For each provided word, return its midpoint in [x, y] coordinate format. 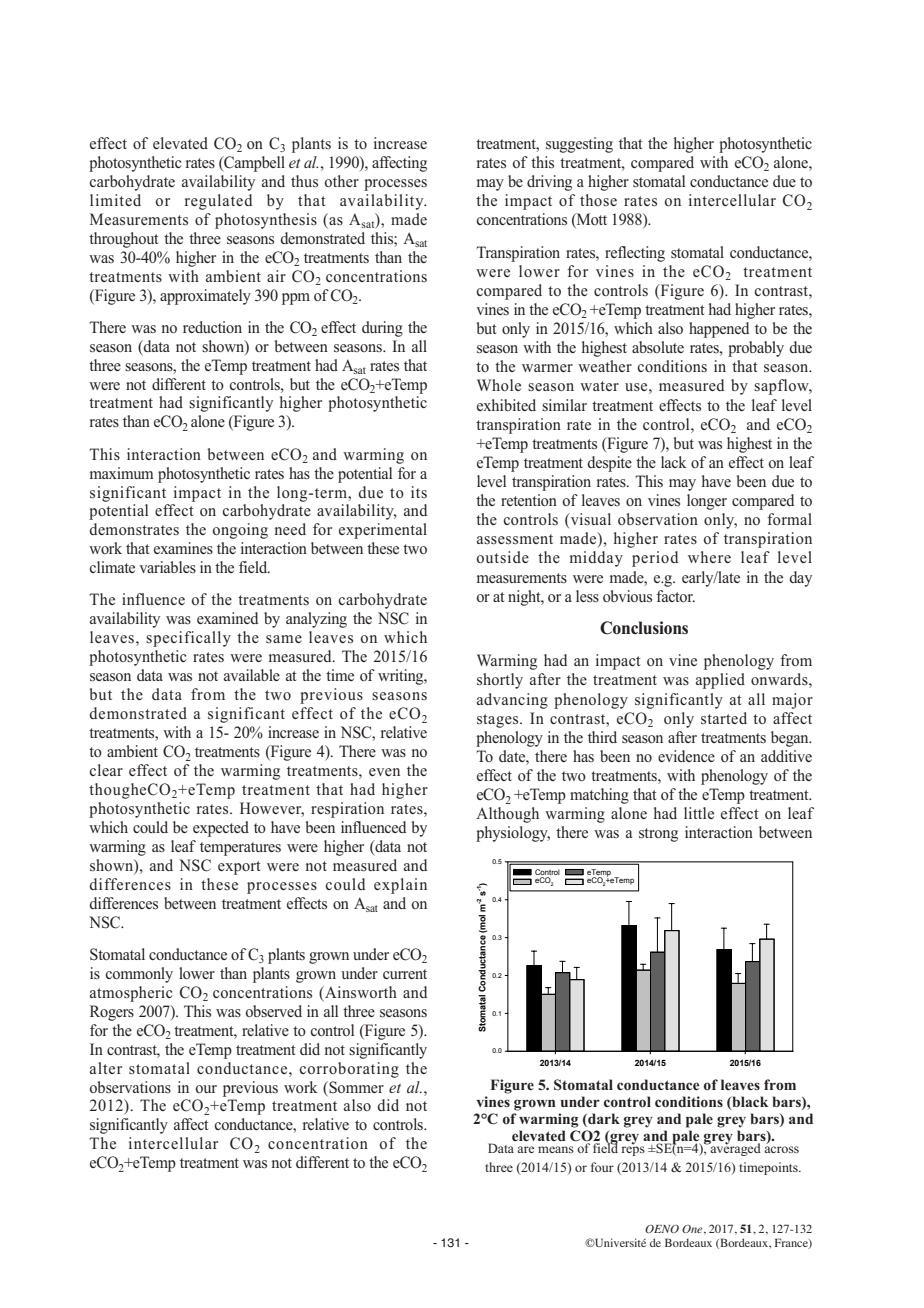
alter [106, 1068]
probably [756, 349]
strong [658, 835]
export [239, 868]
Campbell [253, 164]
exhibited [506, 405]
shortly [500, 681]
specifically [188, 639]
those [598, 200]
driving [549, 183]
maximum [122, 473]
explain [400, 886]
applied [720, 681]
